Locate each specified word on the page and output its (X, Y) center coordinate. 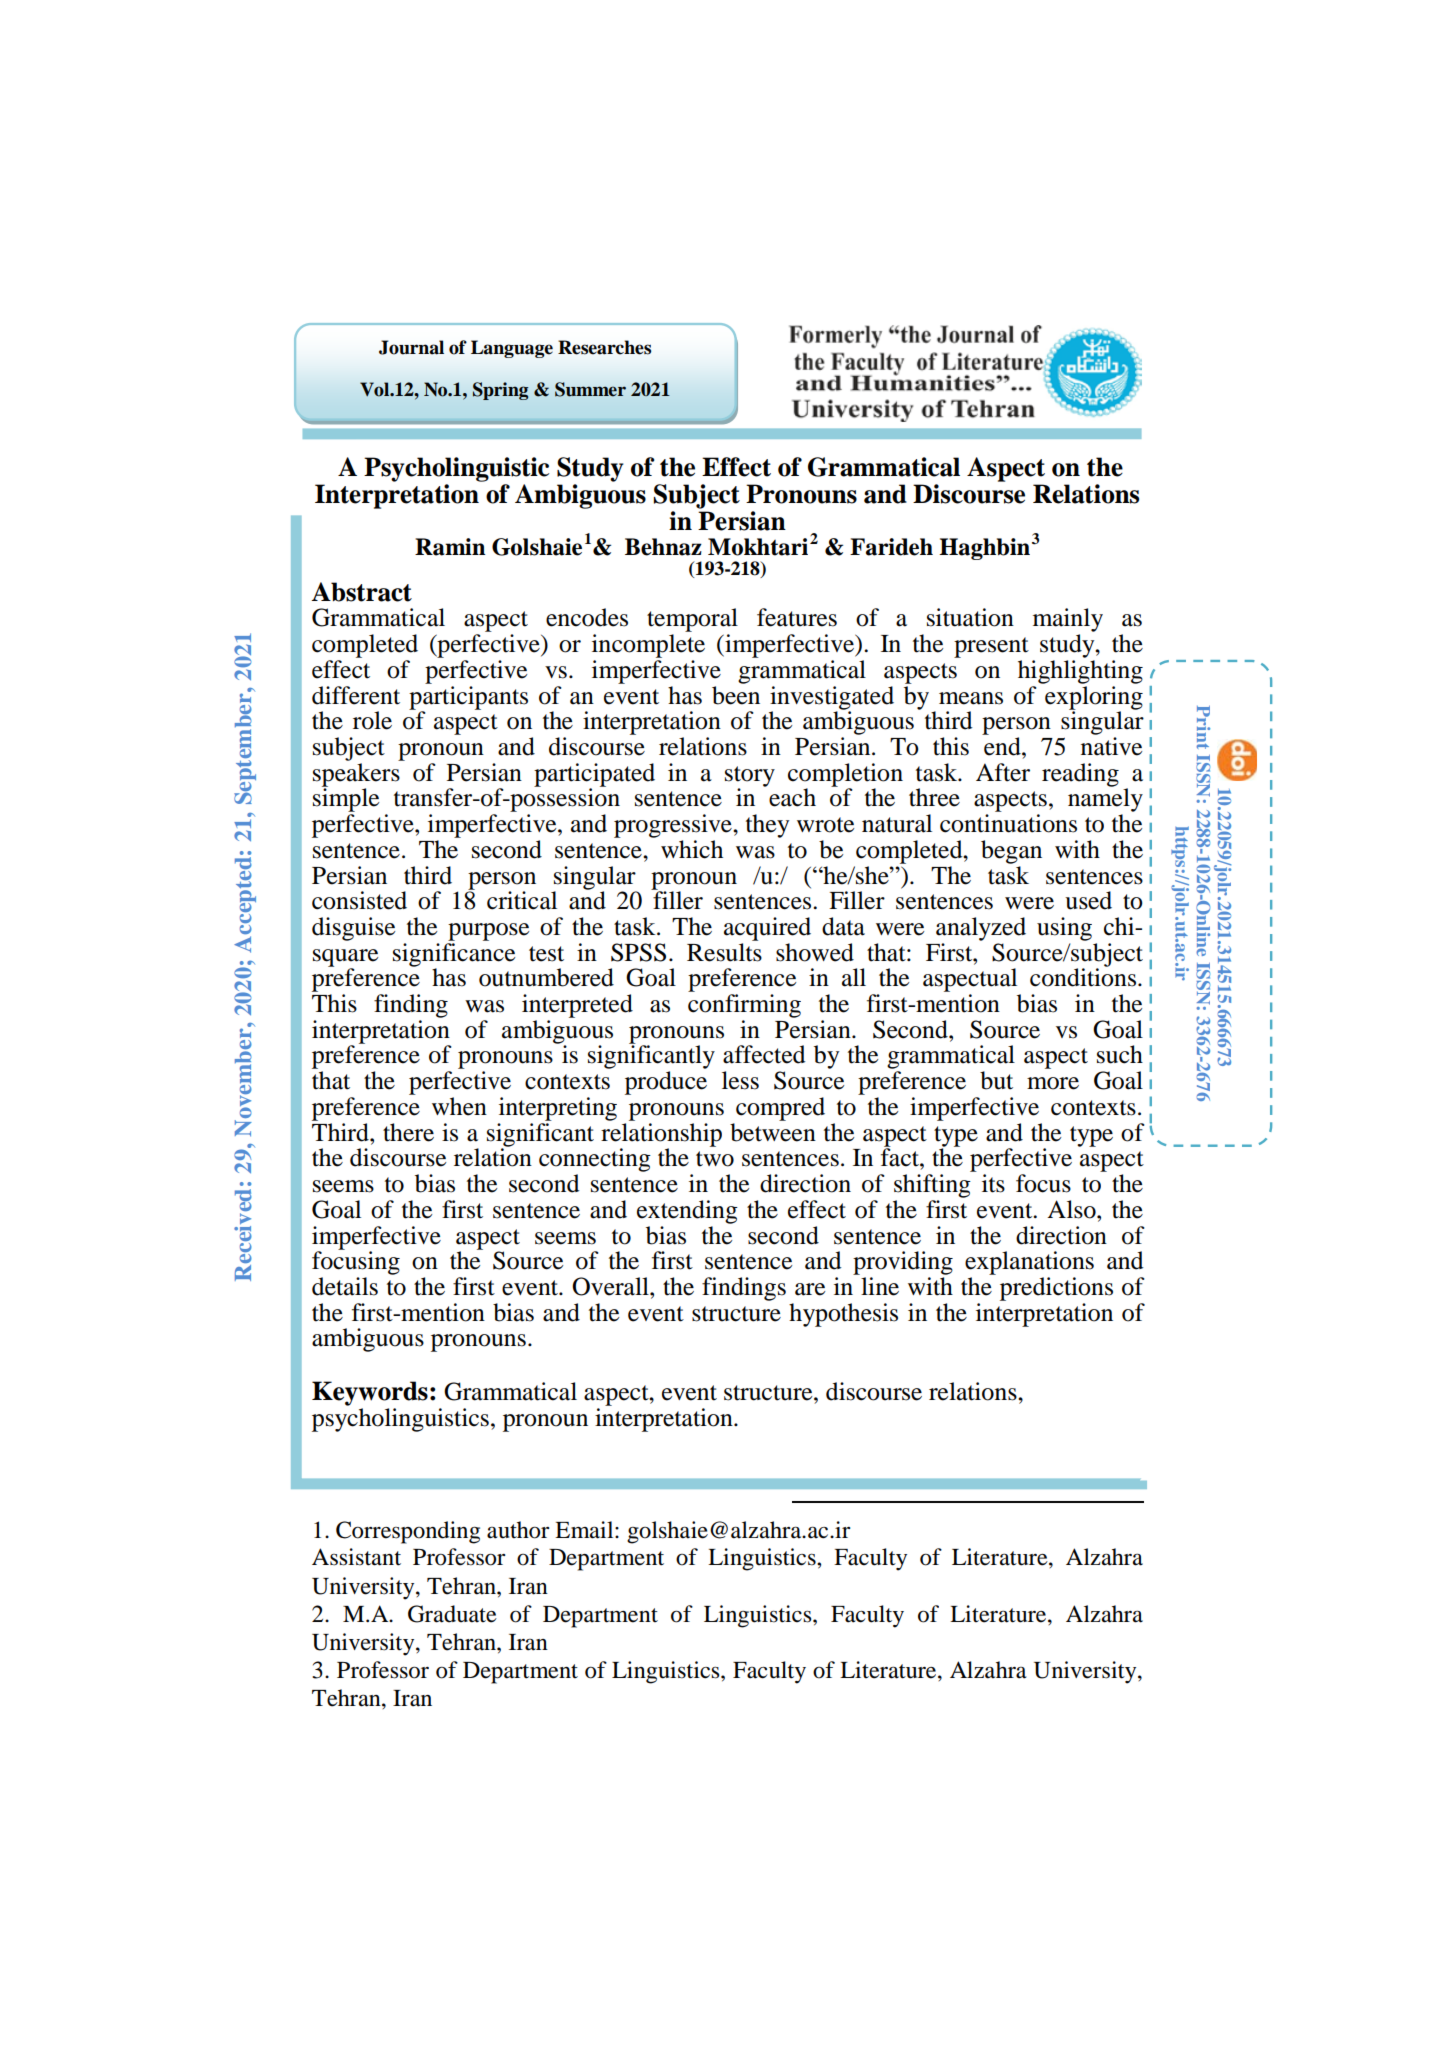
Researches (604, 347)
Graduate (452, 1614)
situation (970, 617)
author (518, 1530)
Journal (411, 347)
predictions (1056, 1289)
